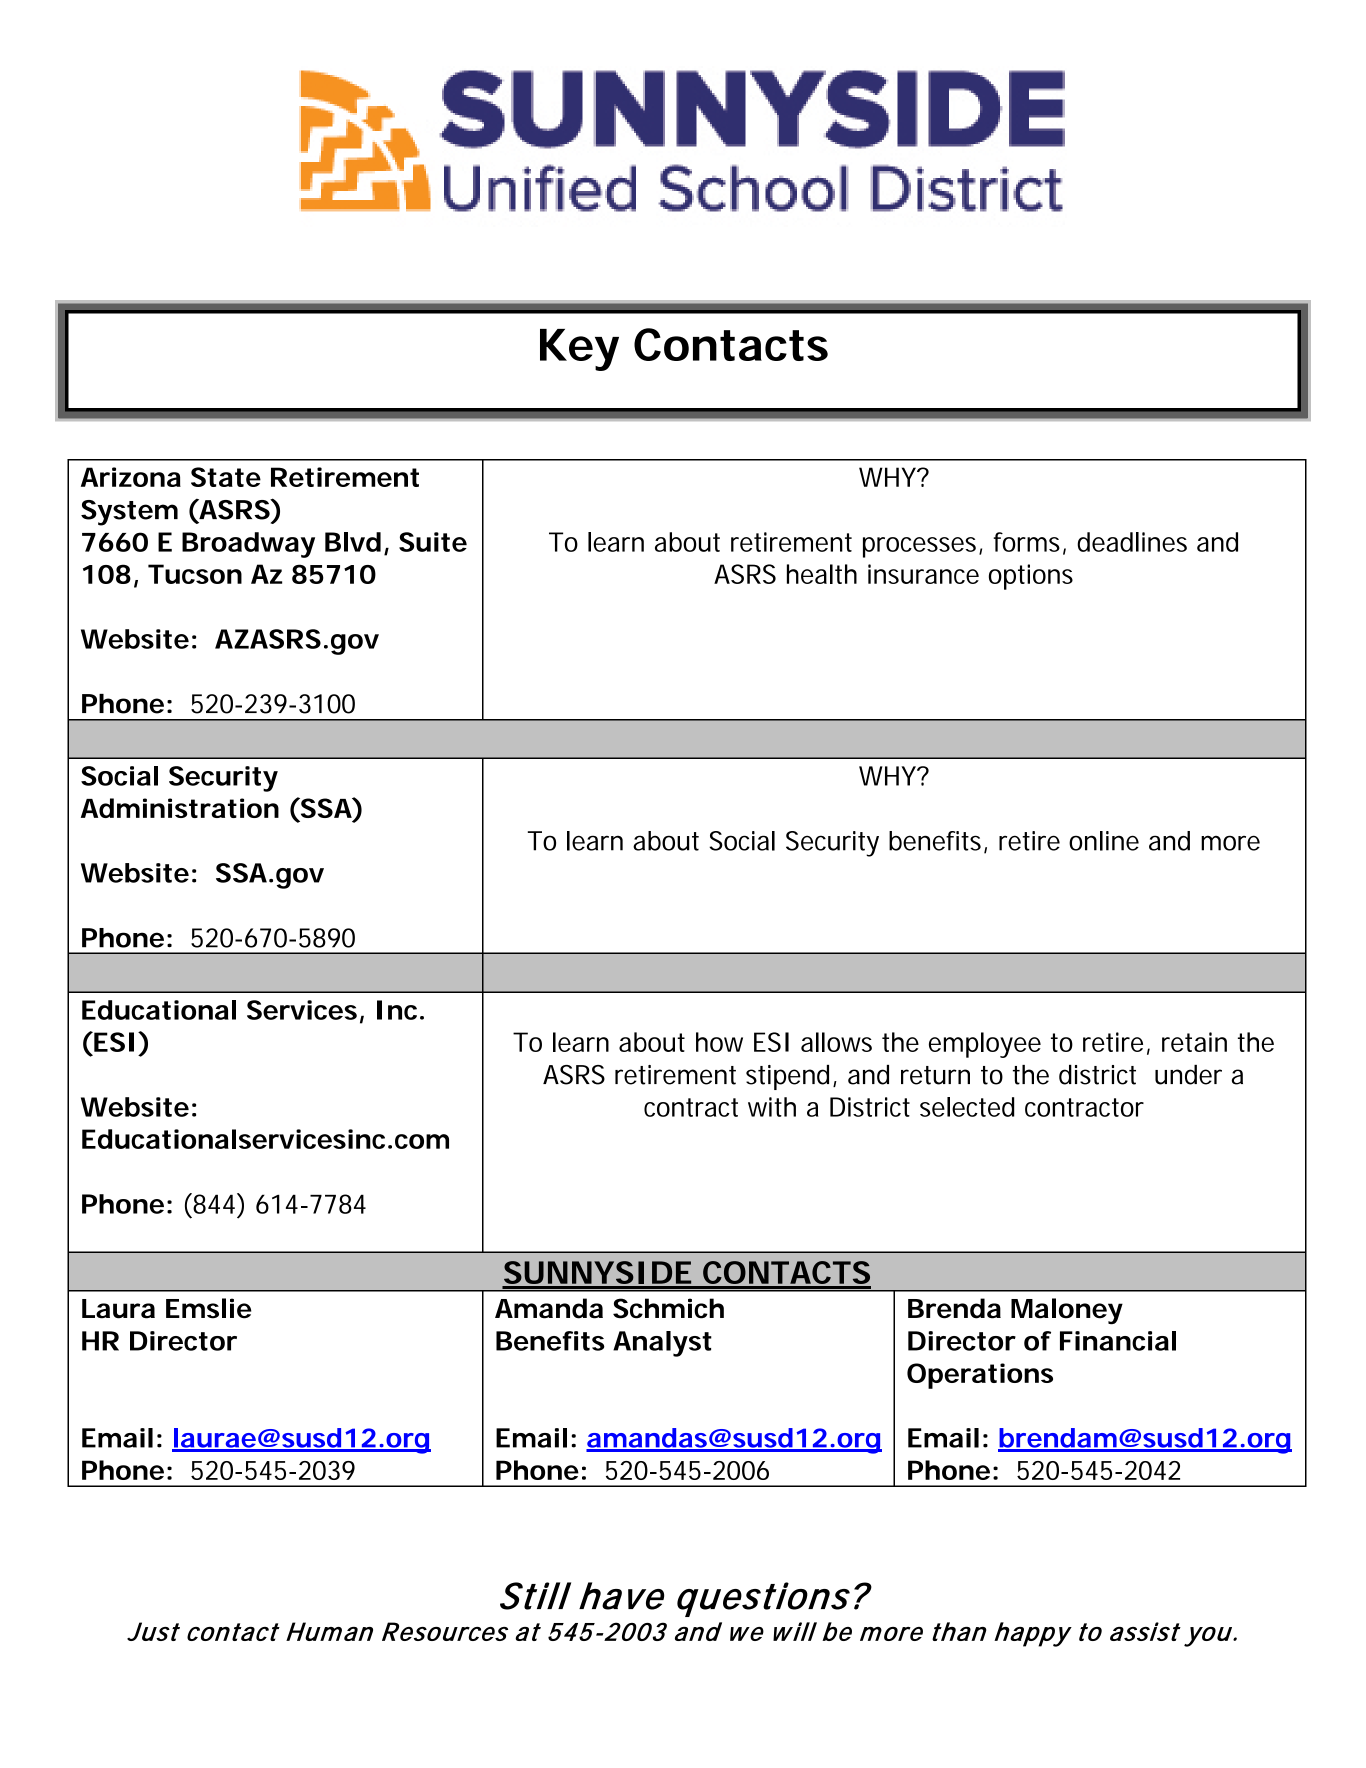 The image size is (1366, 1768). Describe the element at coordinates (662, 1344) in the document. I see `Analyst` at that location.
